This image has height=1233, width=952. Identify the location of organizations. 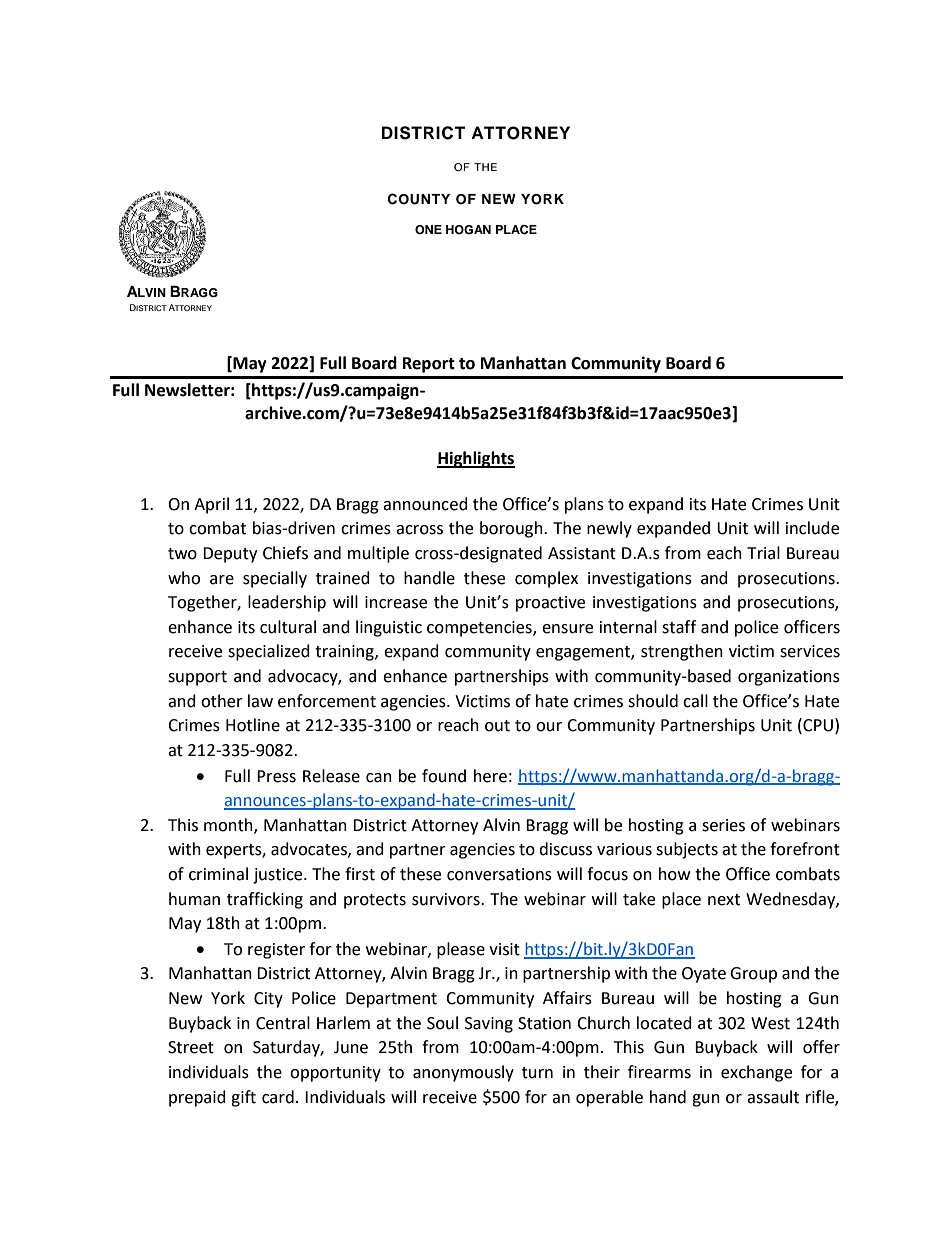
(789, 678).
